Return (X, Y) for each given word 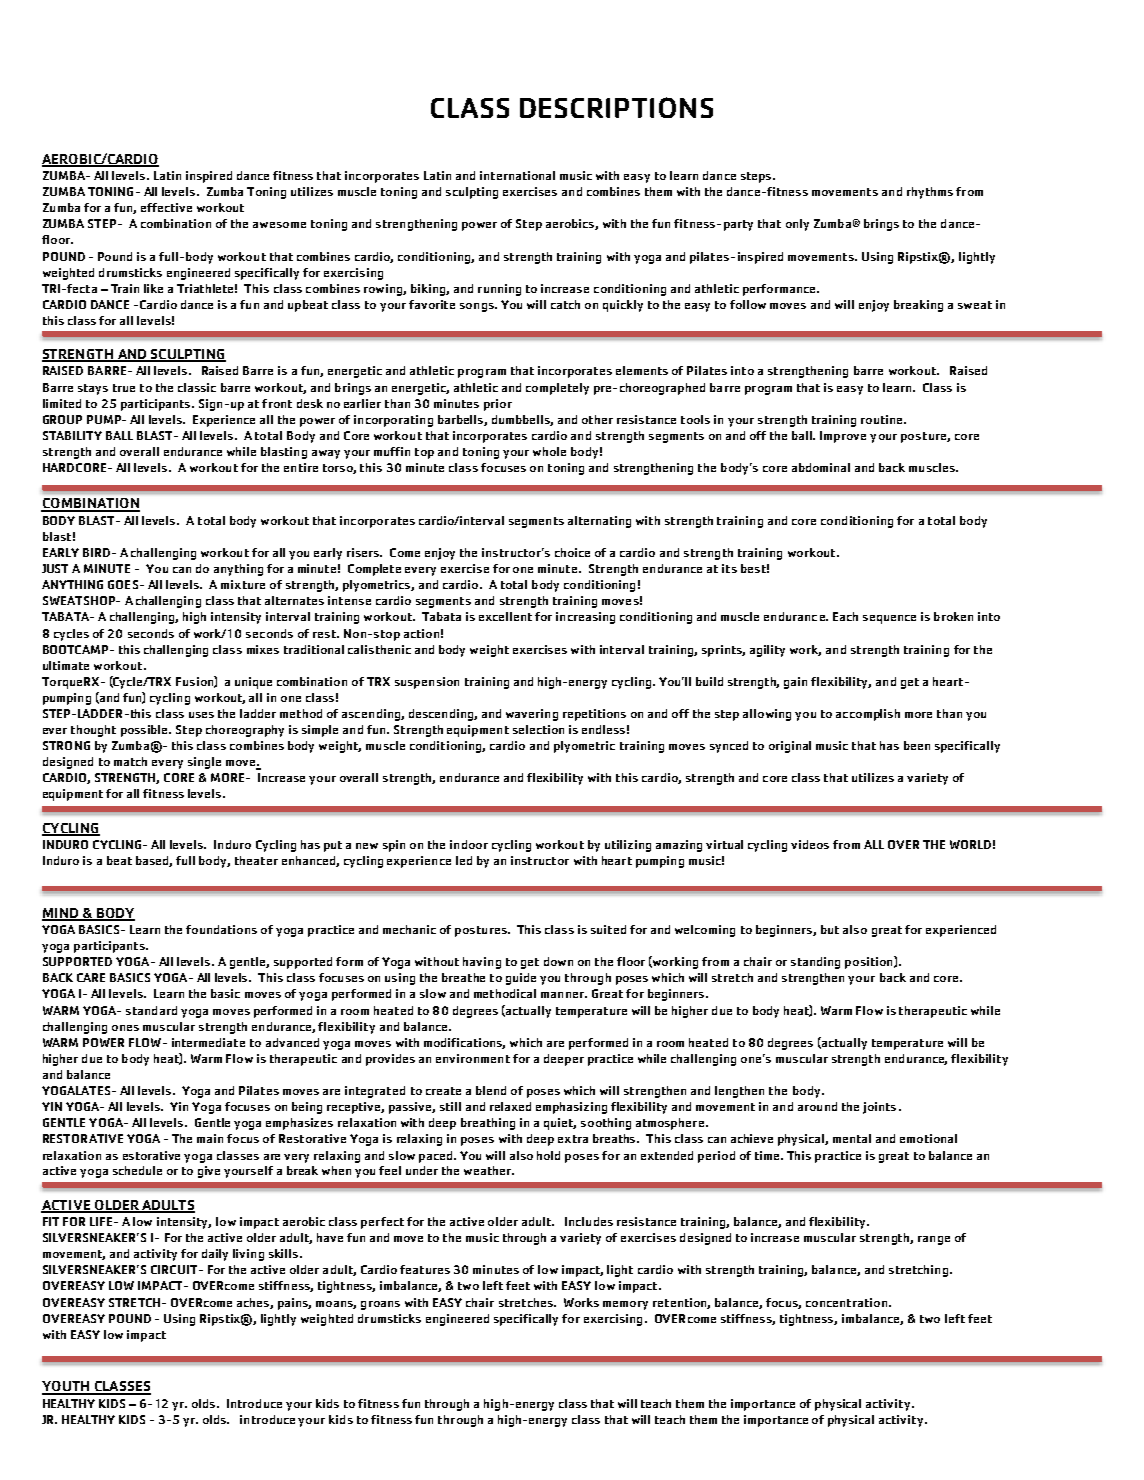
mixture (243, 584)
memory (625, 1305)
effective (166, 207)
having (482, 963)
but (830, 929)
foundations (221, 929)
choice (572, 552)
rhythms (930, 193)
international (517, 175)
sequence (889, 619)
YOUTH (67, 1387)
